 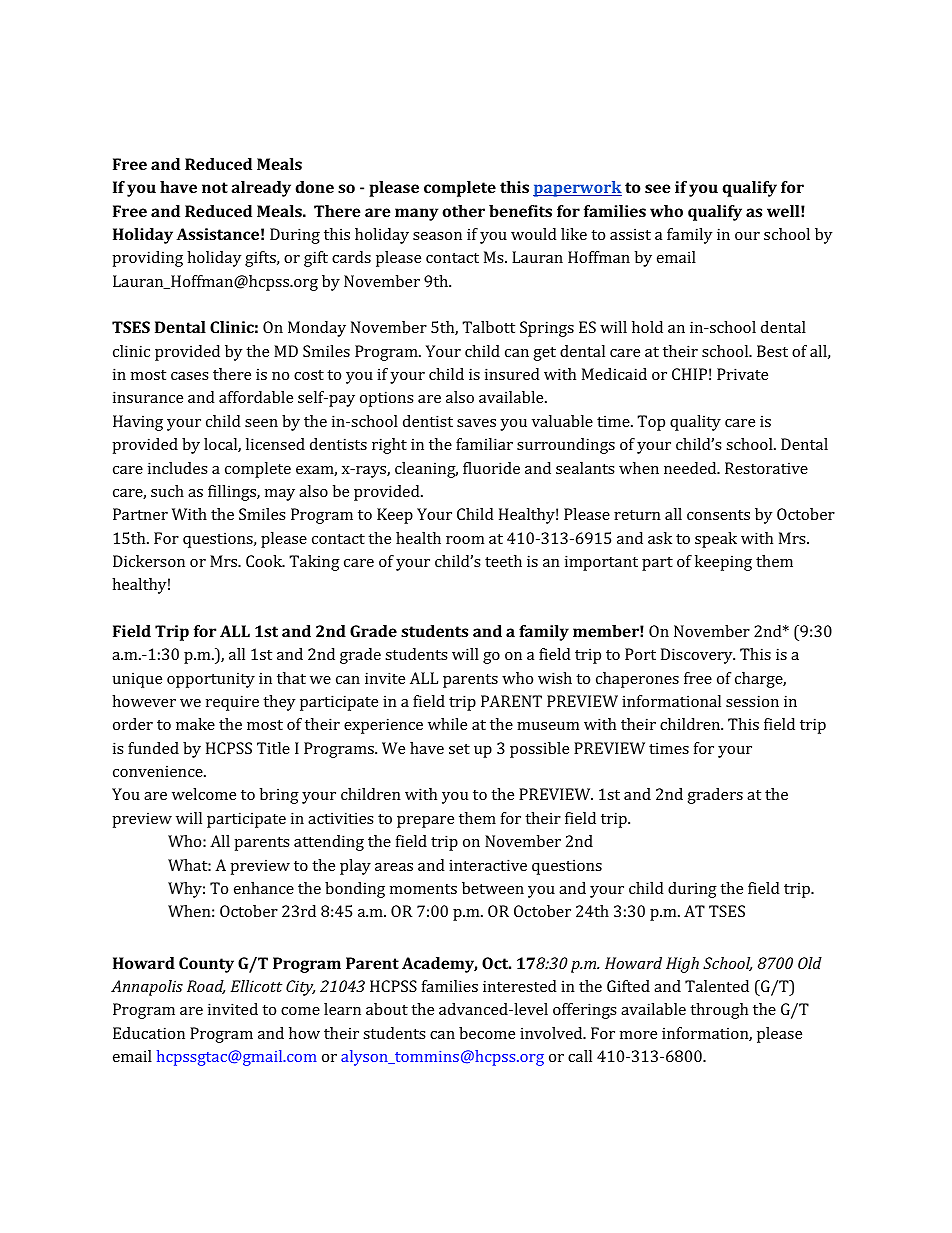 What do you see at coordinates (577, 189) in the document?
I see `paperwork` at bounding box center [577, 189].
